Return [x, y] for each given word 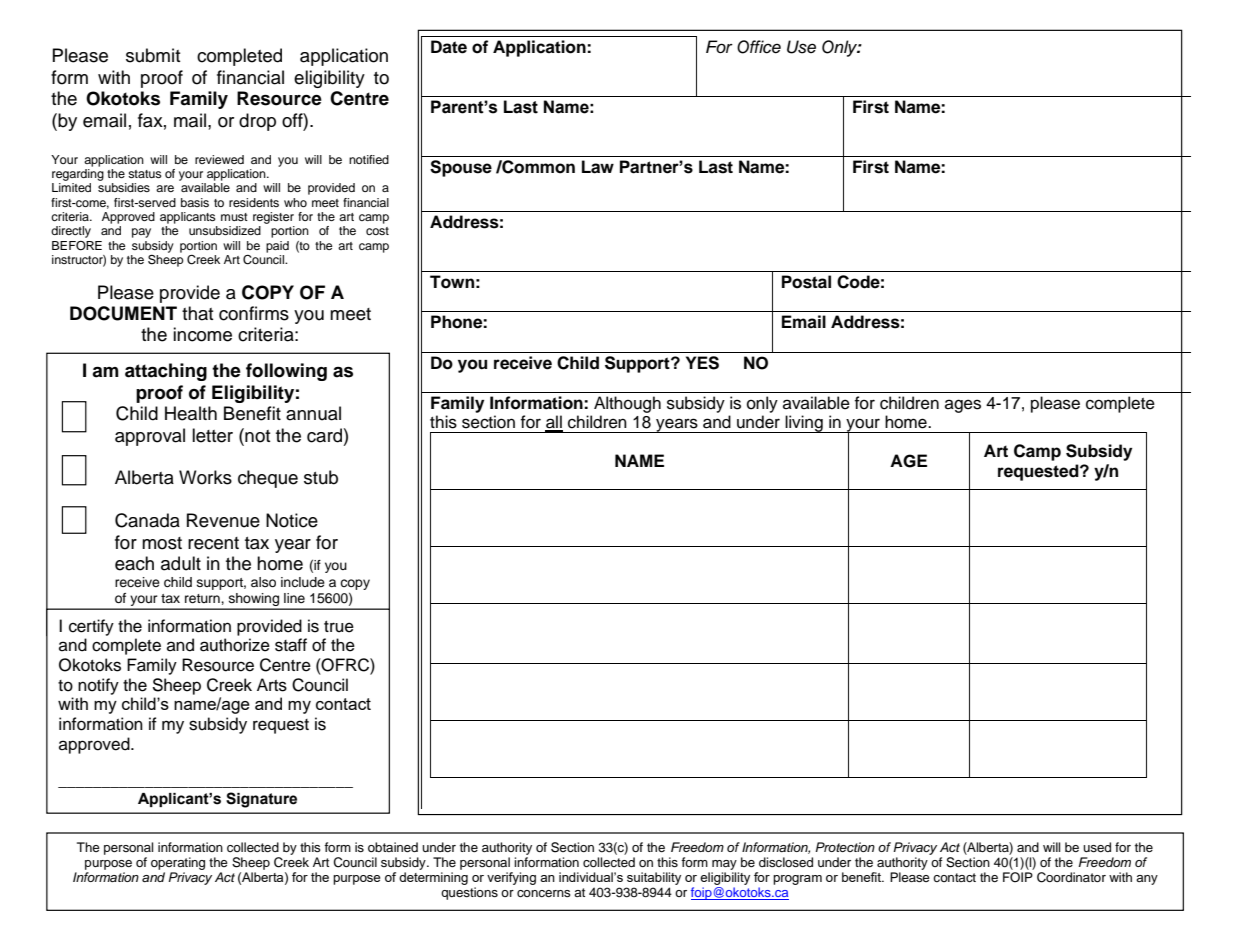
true [339, 627]
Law [598, 167]
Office [759, 47]
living [804, 424]
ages [963, 406]
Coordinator [1071, 877]
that [198, 313]
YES [702, 363]
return [203, 598]
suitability [654, 878]
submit [153, 55]
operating [178, 863]
